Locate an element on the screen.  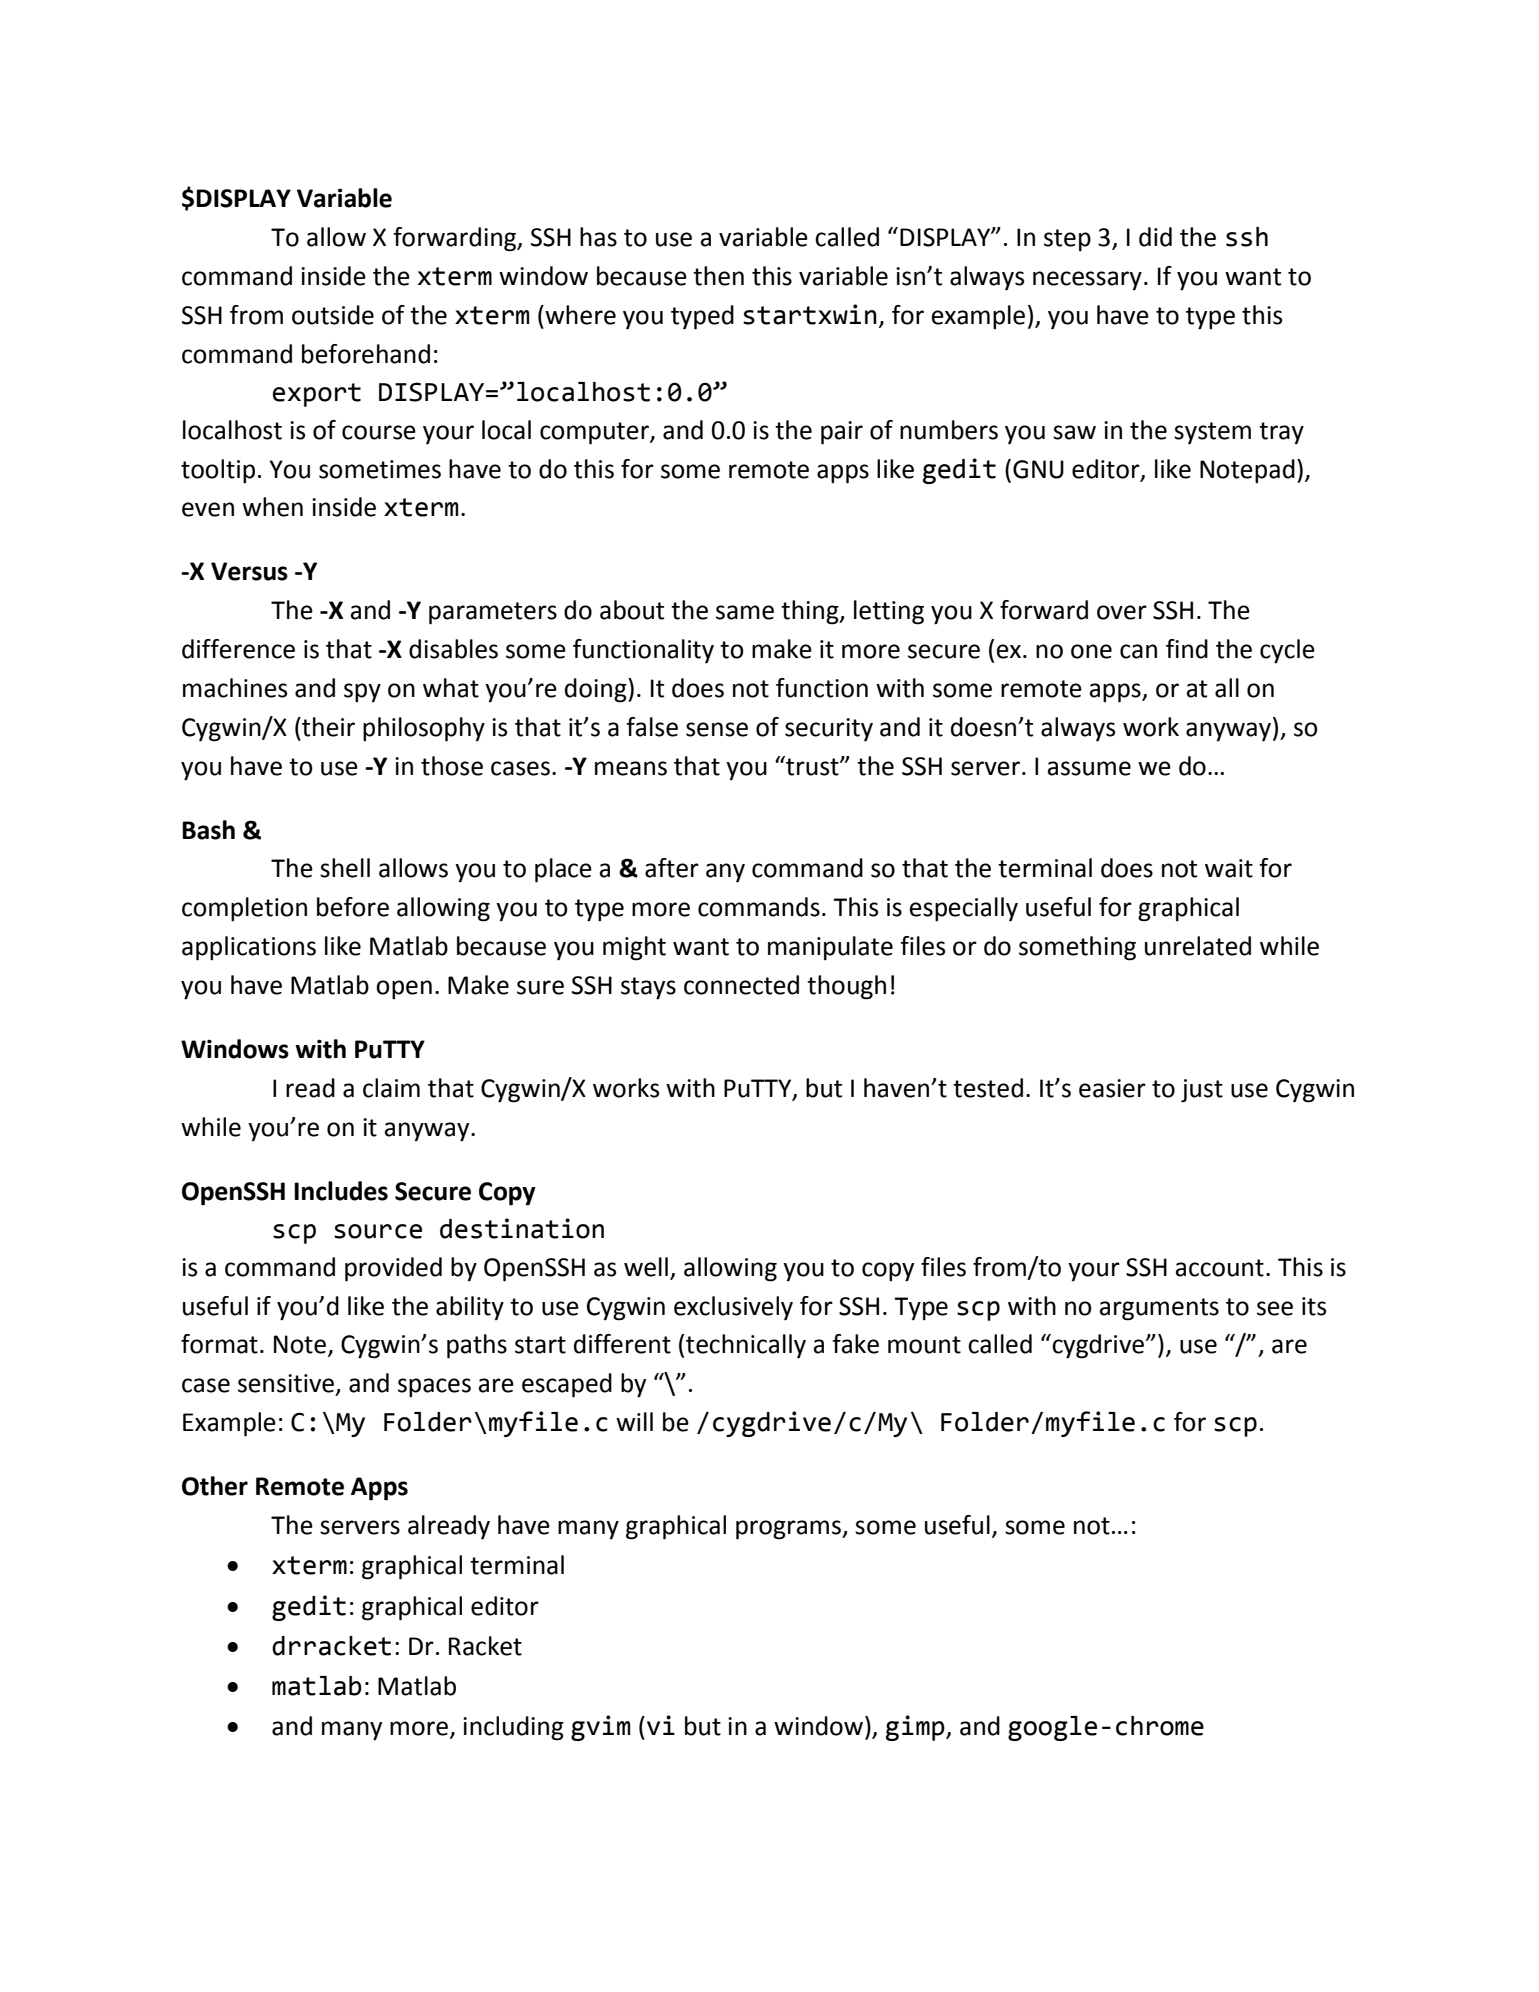
outside is located at coordinates (333, 315).
